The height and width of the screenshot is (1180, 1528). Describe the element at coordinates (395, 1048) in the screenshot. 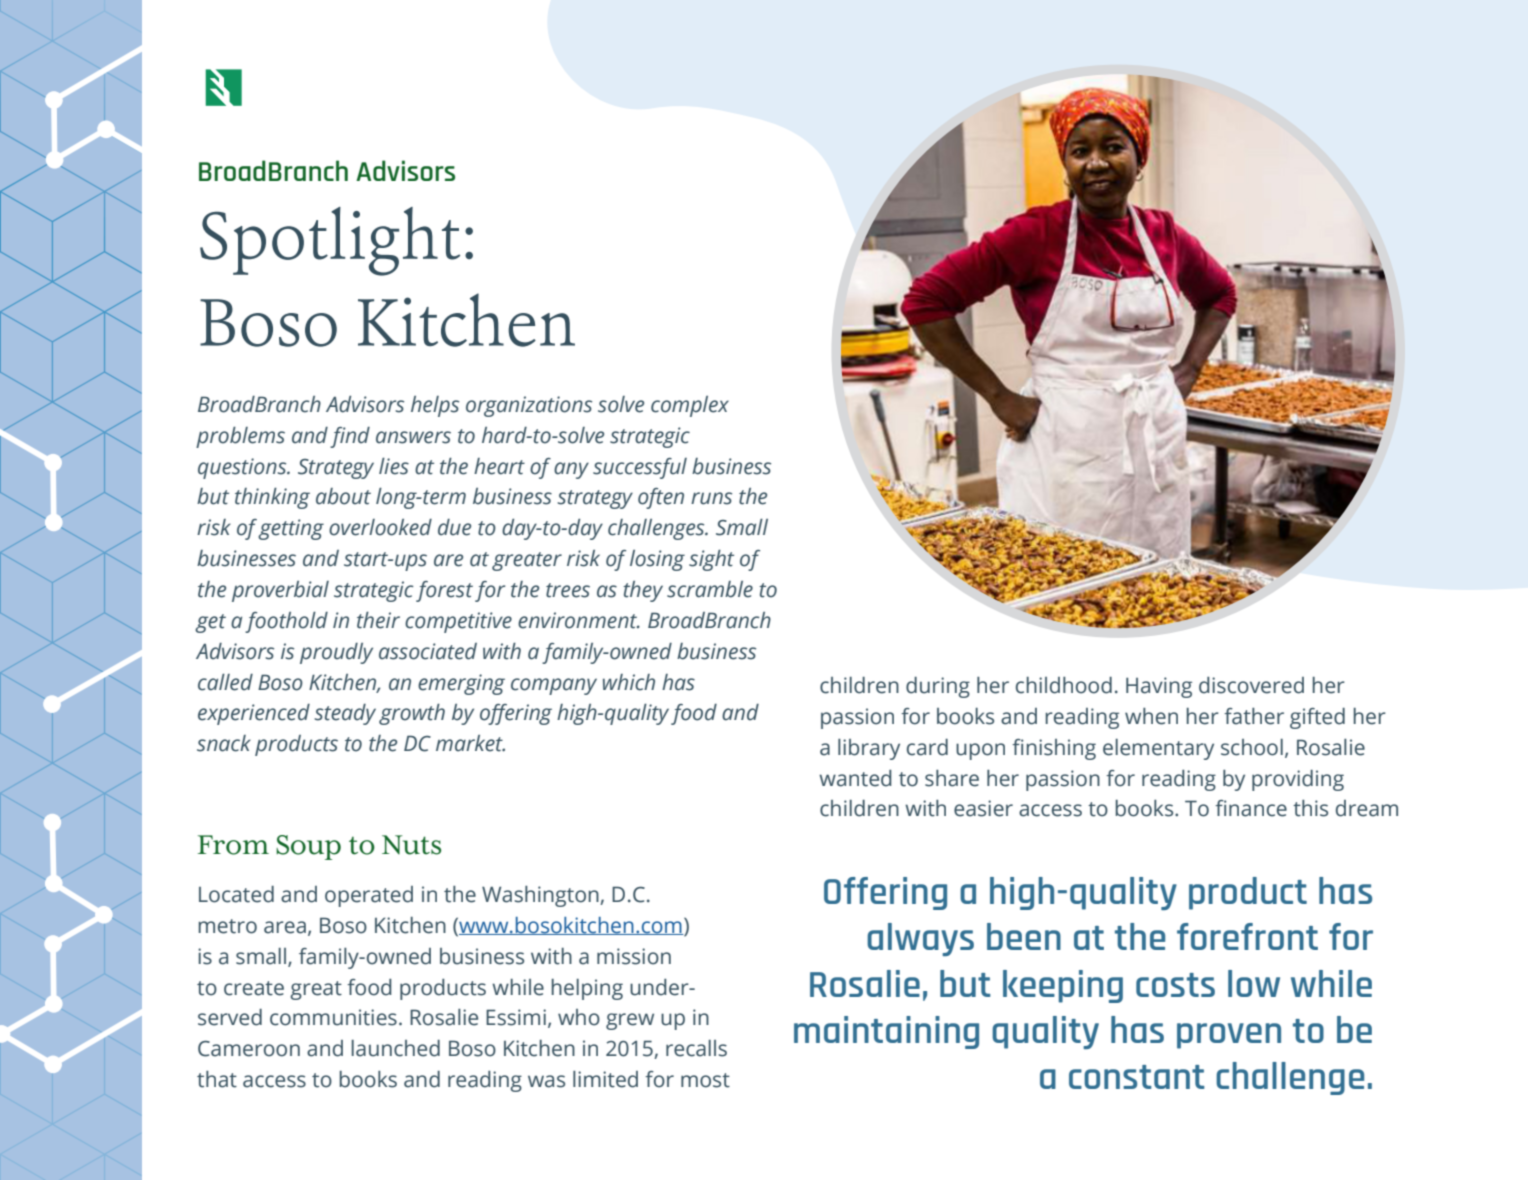

I see `launched` at that location.
